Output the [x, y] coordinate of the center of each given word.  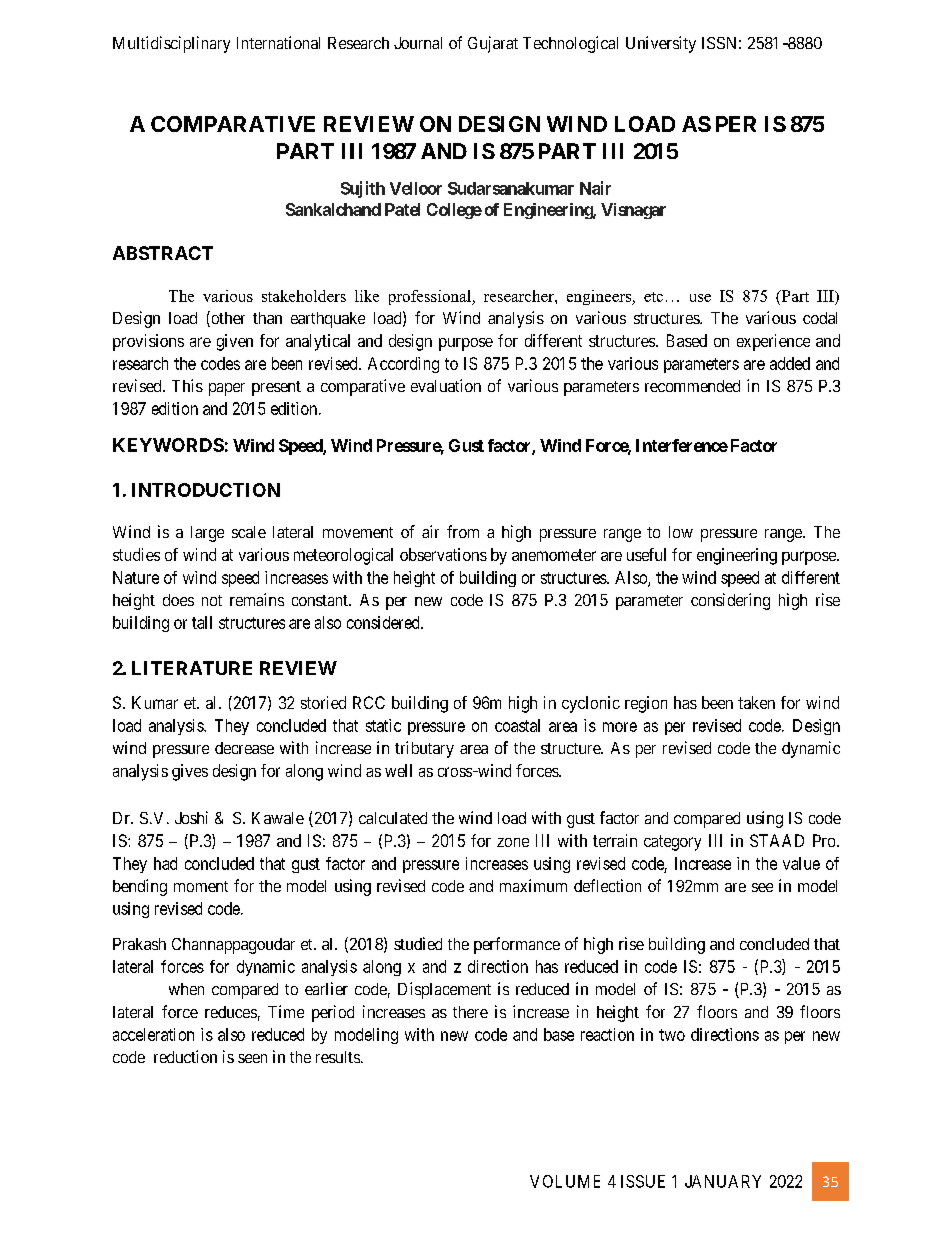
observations [443, 554]
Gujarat [493, 44]
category [672, 843]
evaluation [446, 385]
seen [252, 1058]
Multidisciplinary [171, 44]
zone [513, 842]
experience [773, 342]
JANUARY [723, 1181]
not [212, 600]
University [661, 44]
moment [201, 886]
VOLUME [565, 1181]
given [235, 342]
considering [730, 601]
